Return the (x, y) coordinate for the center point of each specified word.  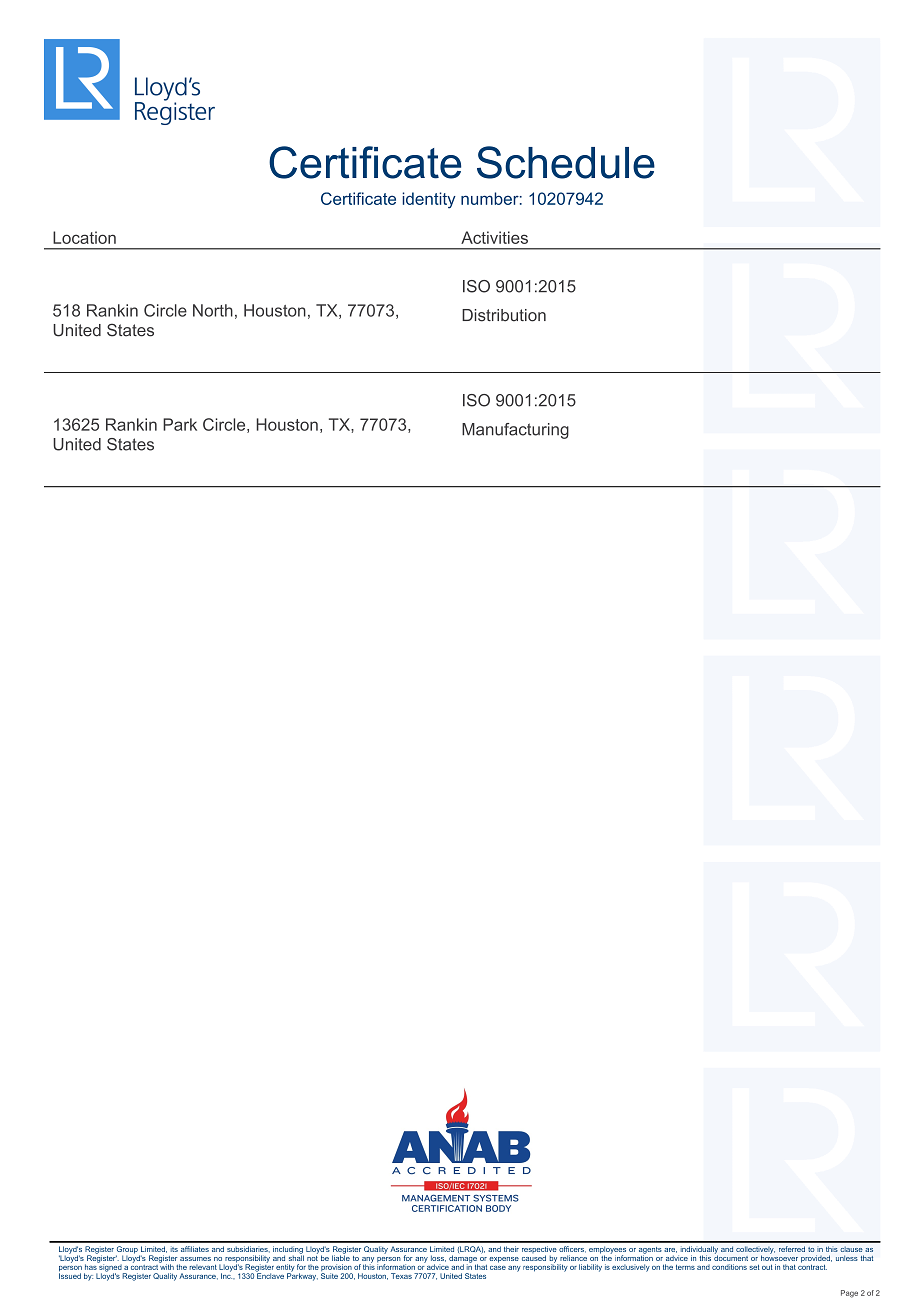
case (498, 1268)
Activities (494, 237)
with (166, 1266)
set (755, 1267)
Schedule (566, 162)
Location (84, 237)
